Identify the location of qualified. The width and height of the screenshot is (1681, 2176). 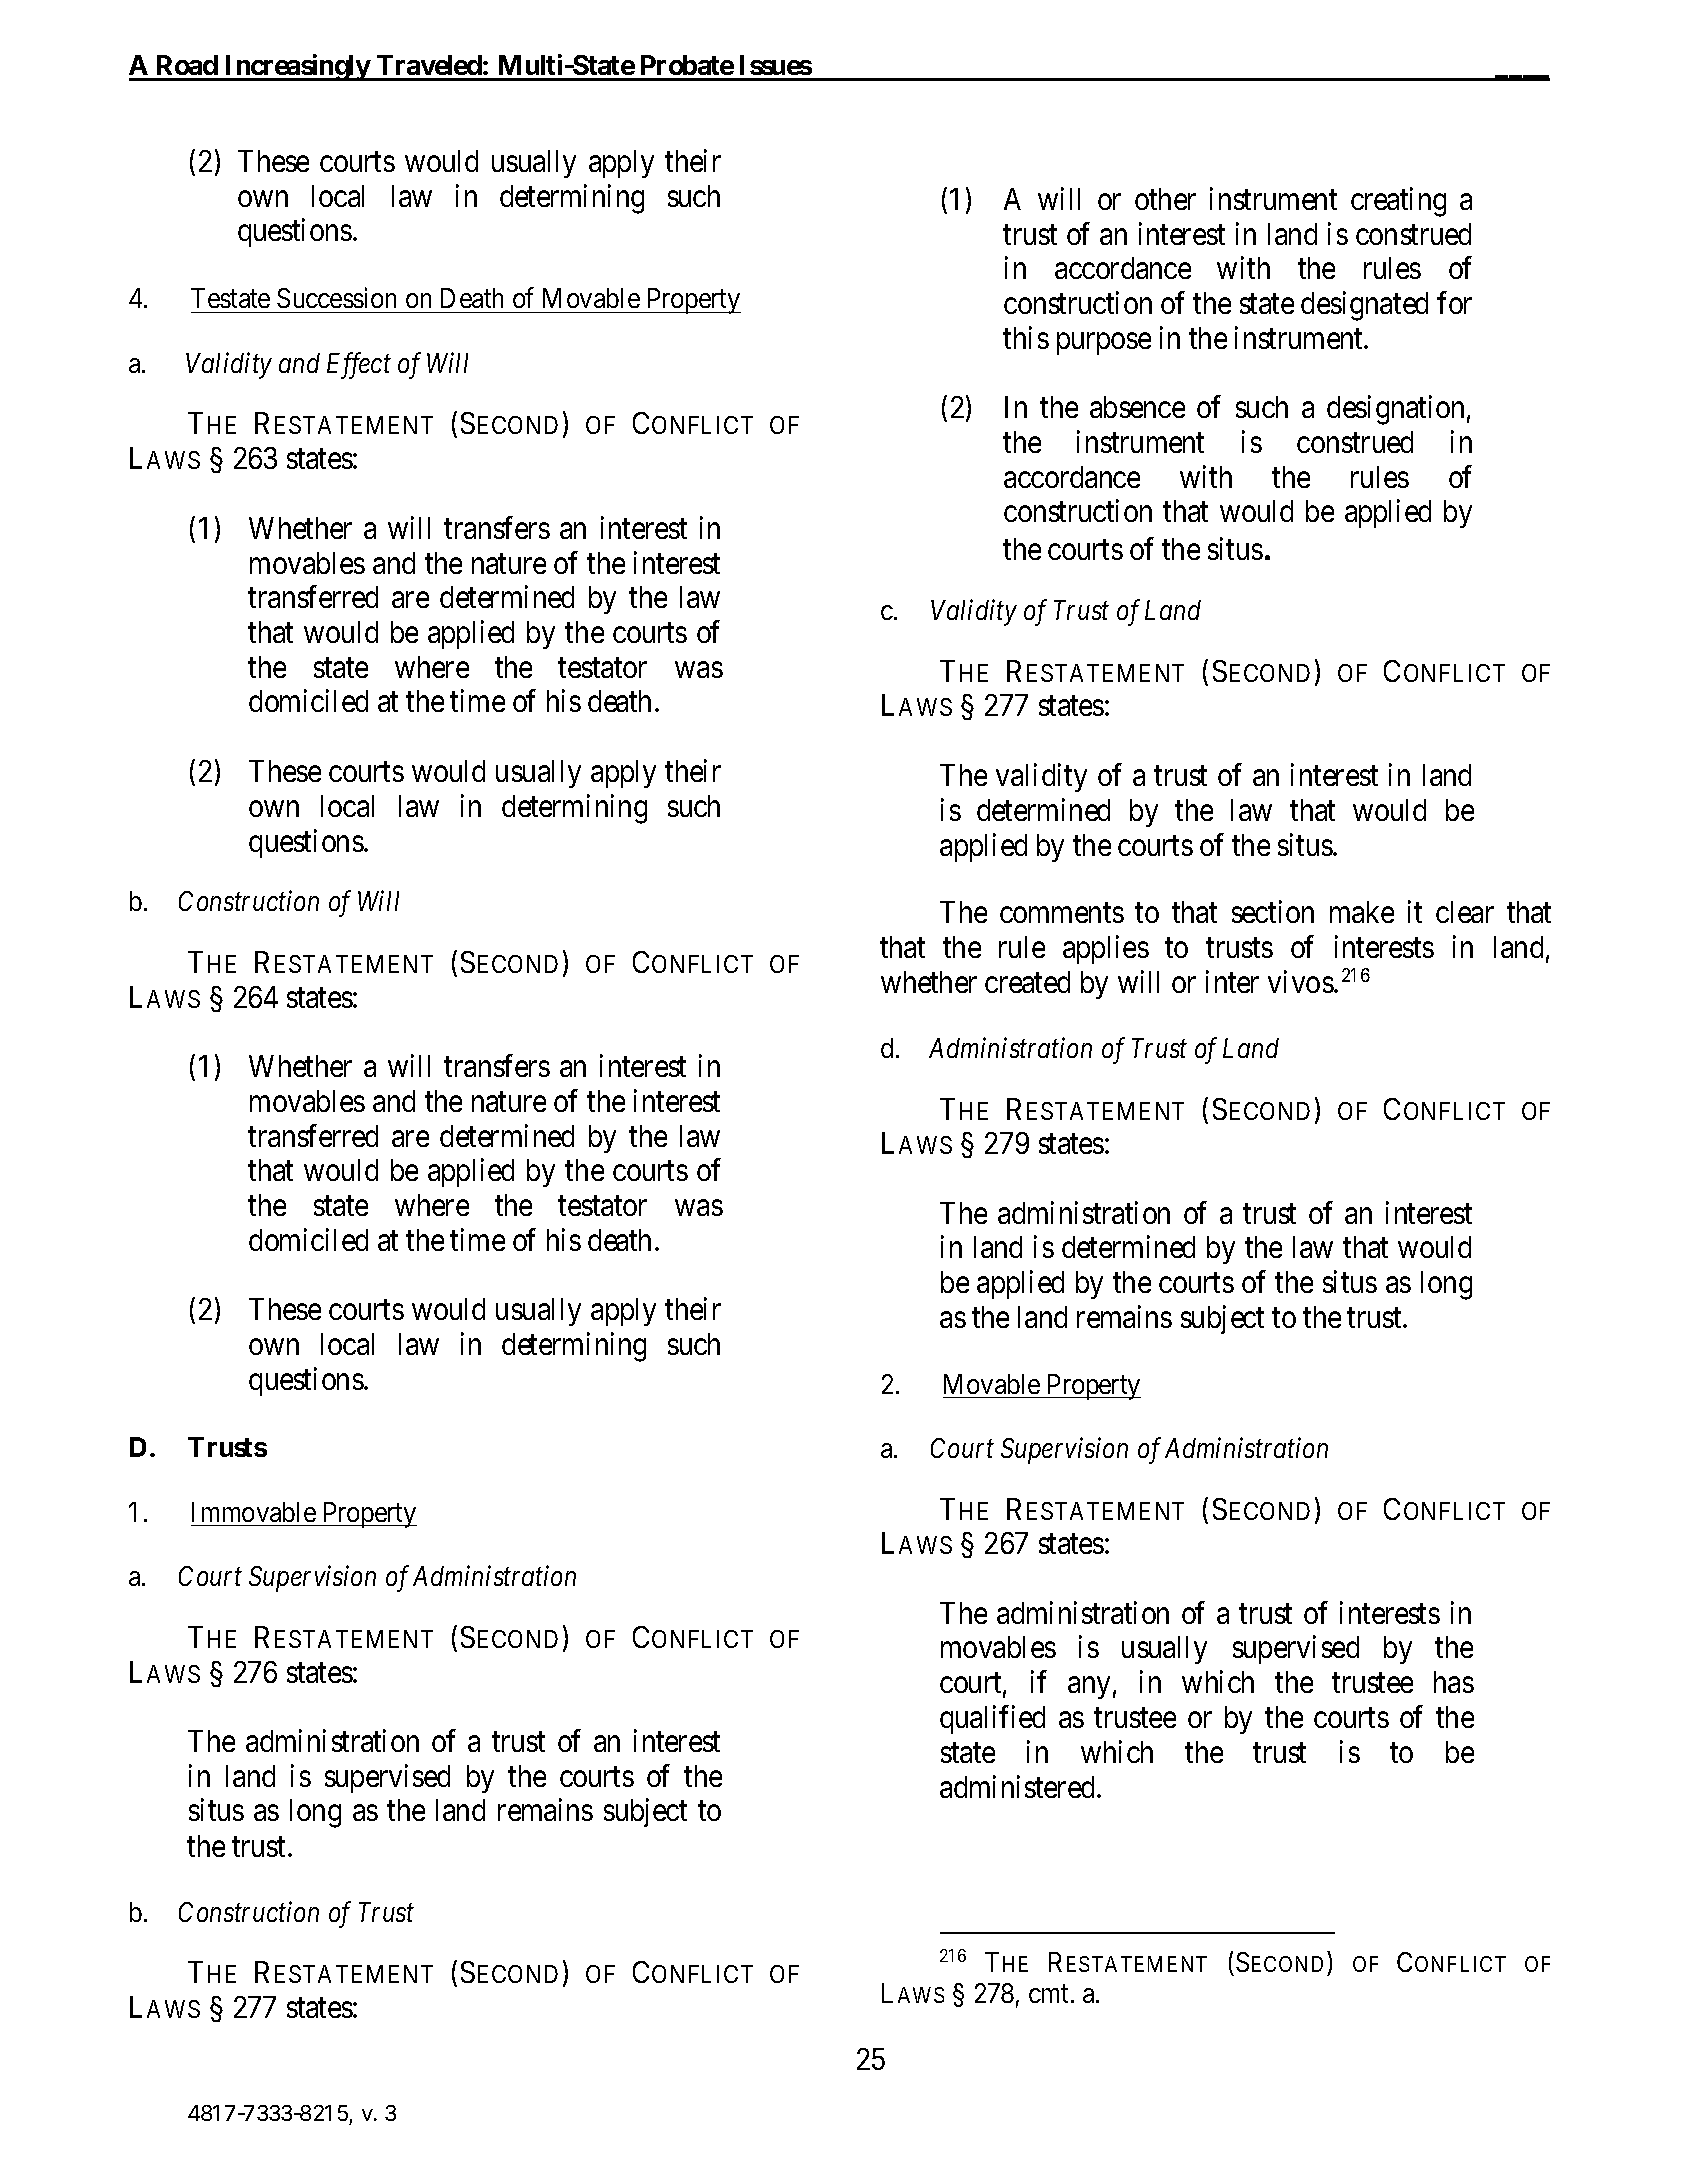
(992, 1719).
